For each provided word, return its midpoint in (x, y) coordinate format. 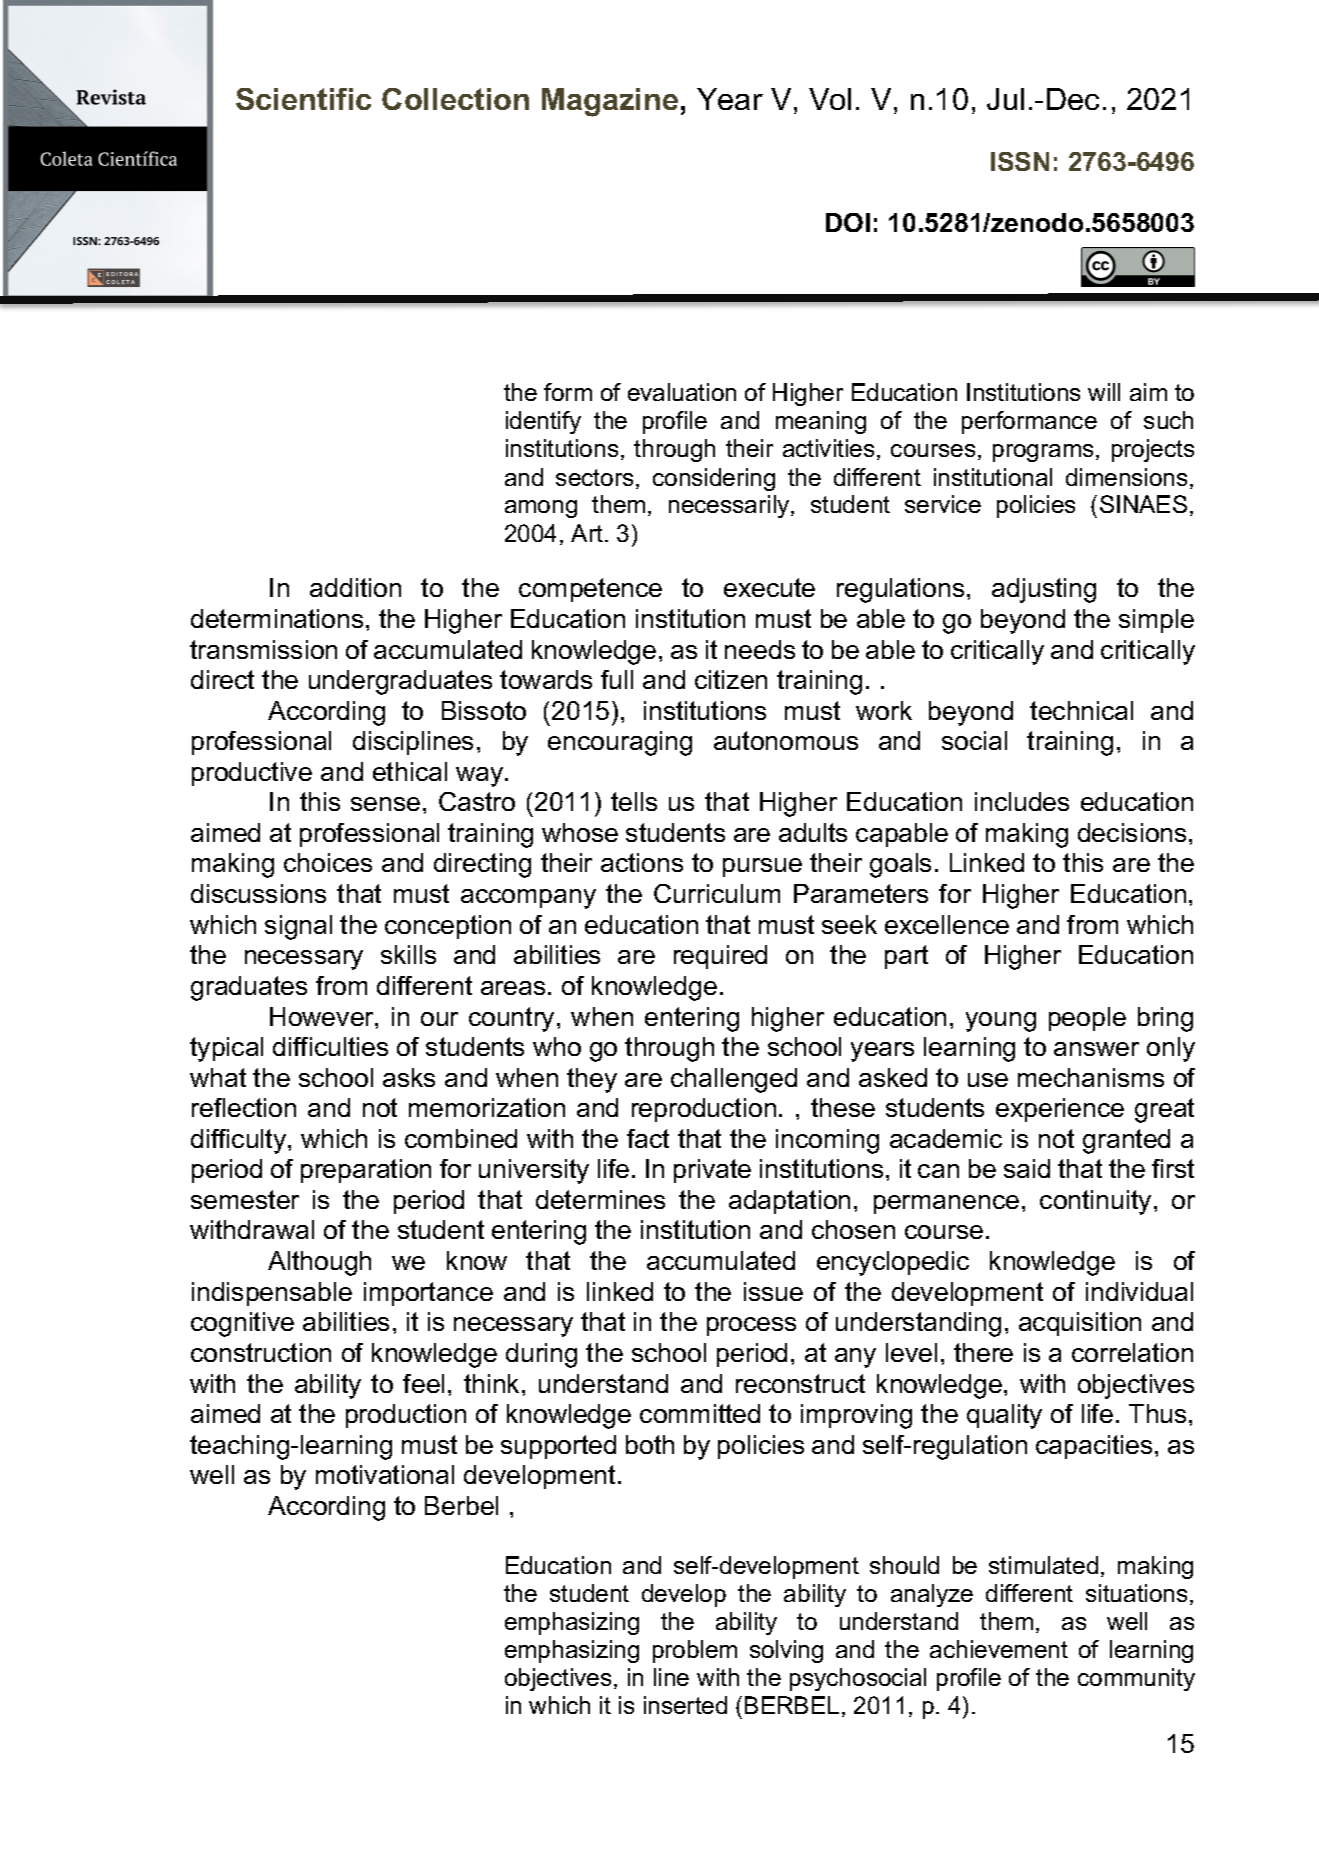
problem (695, 1651)
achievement (999, 1649)
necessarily (730, 506)
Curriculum (717, 893)
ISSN (1020, 161)
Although (319, 1263)
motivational (385, 1474)
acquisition (1080, 1324)
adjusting (1044, 590)
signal (298, 927)
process (751, 1326)
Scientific (303, 99)
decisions (1132, 832)
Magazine (610, 102)
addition (355, 587)
